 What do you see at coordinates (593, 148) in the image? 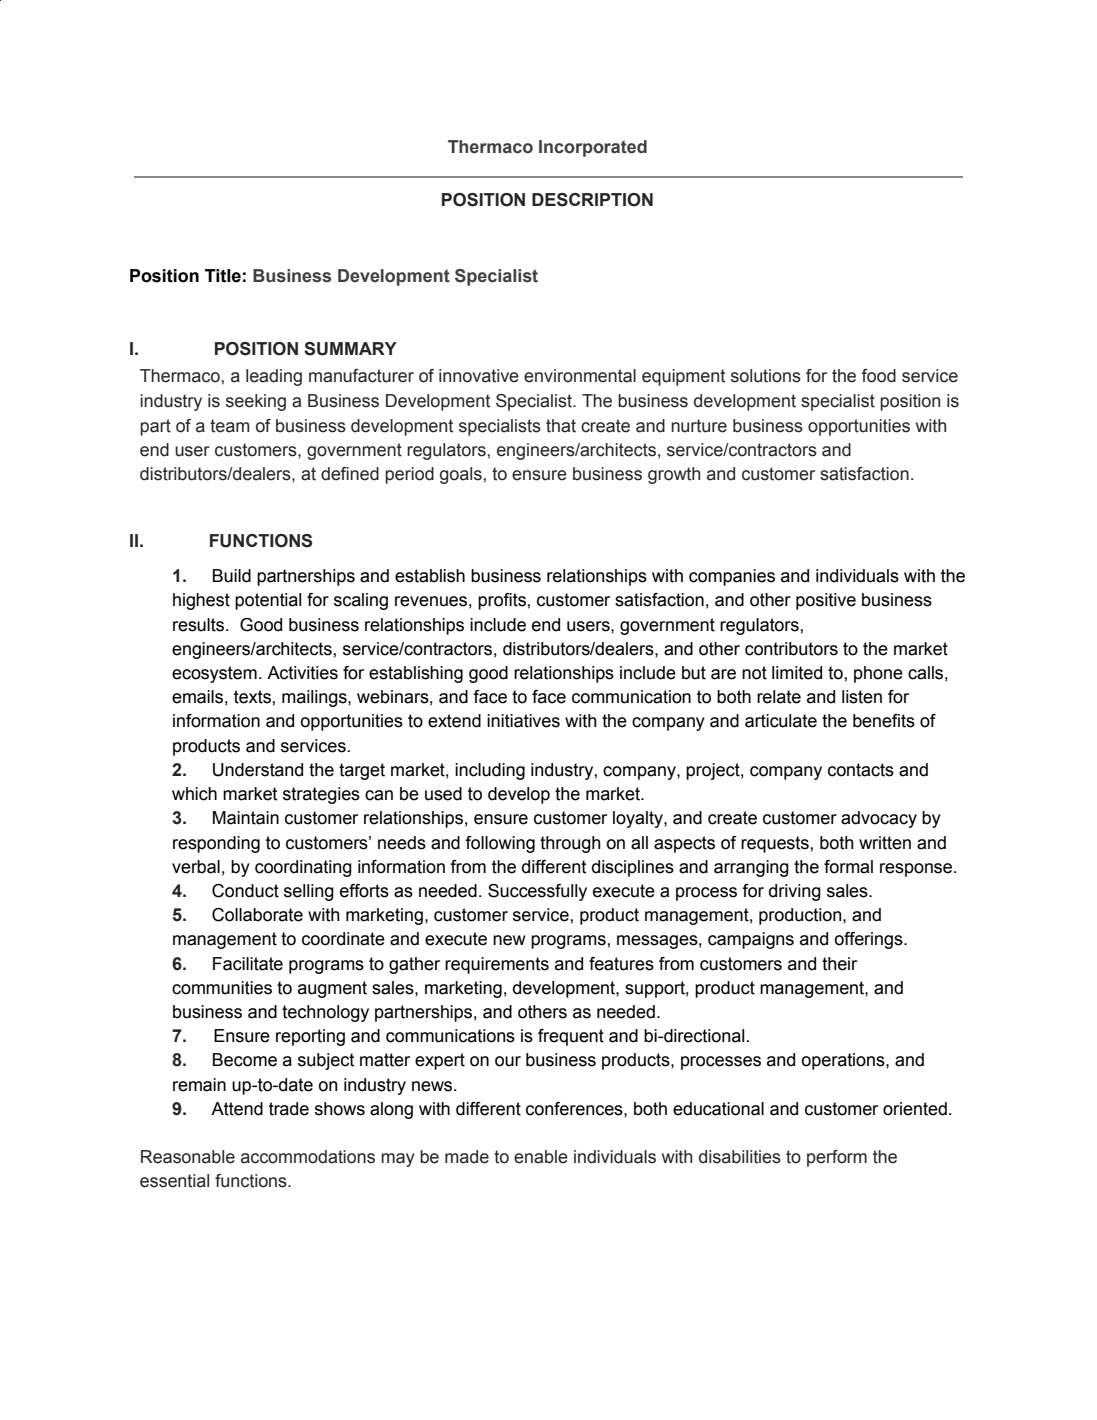
I see `Incorporated` at bounding box center [593, 148].
